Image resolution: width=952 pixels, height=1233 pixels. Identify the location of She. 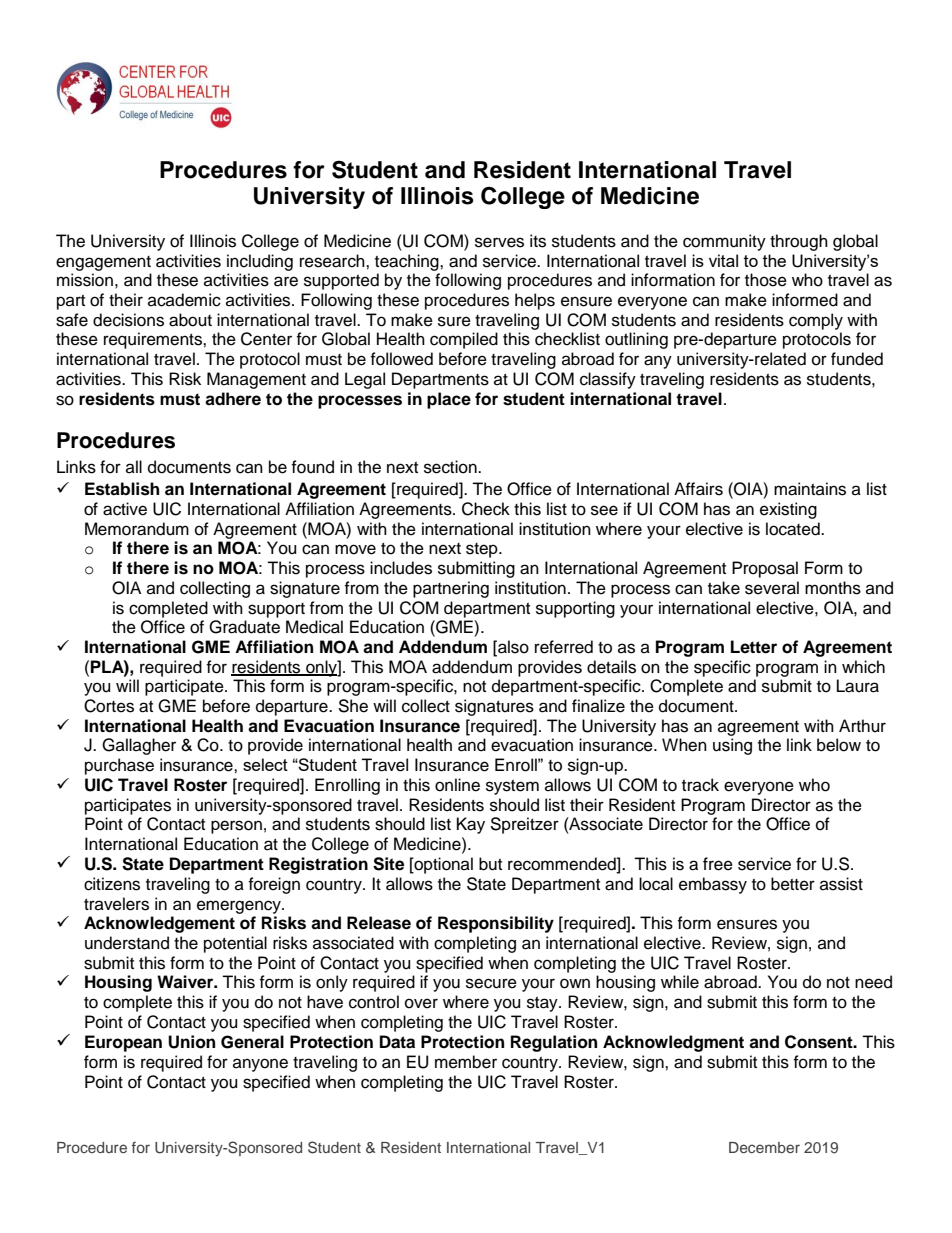
(353, 706).
